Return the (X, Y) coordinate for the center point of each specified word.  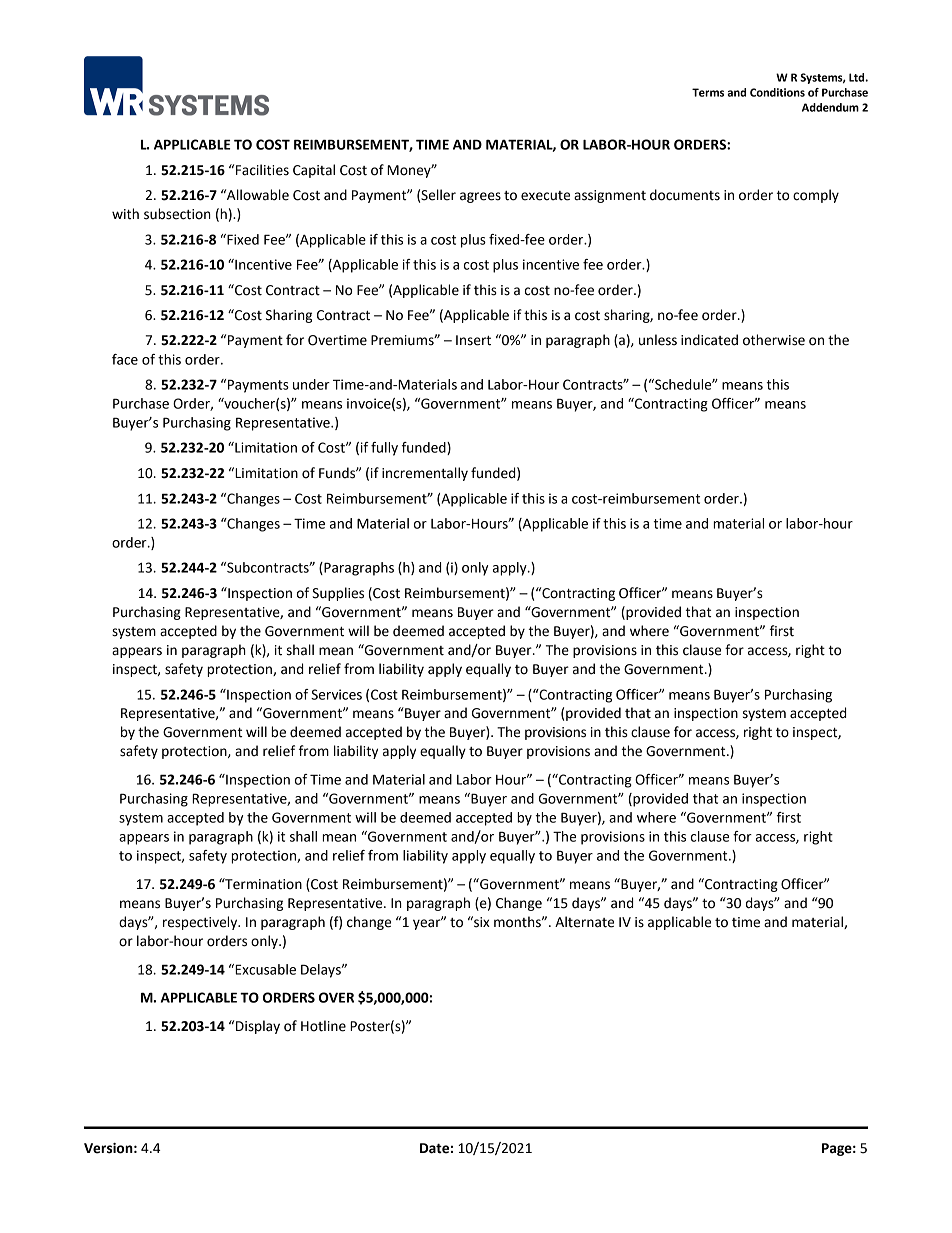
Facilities (262, 170)
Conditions (777, 92)
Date (434, 1148)
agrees (480, 197)
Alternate (584, 922)
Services (336, 694)
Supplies (338, 594)
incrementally (425, 474)
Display (258, 1027)
